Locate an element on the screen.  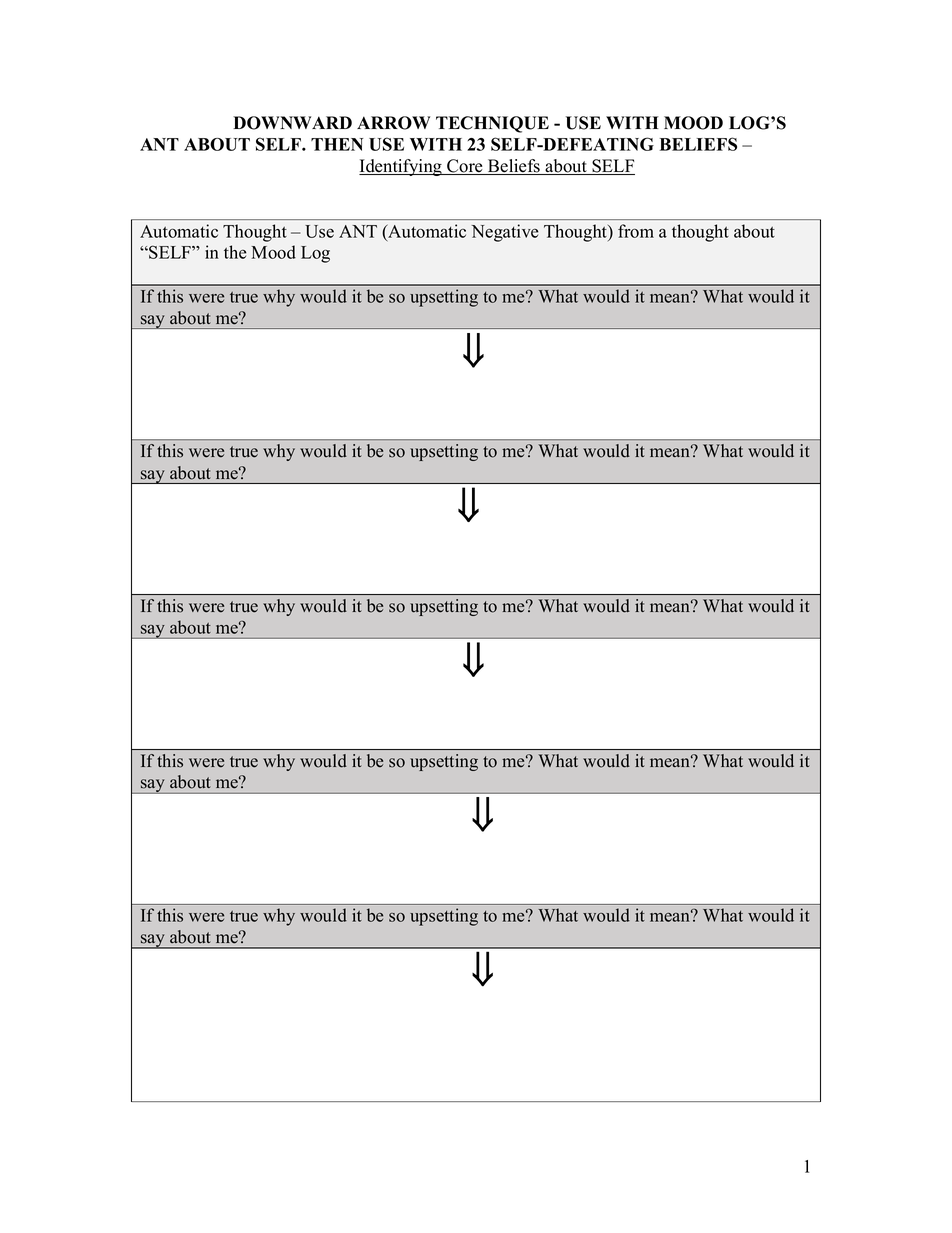
from is located at coordinates (636, 231).
